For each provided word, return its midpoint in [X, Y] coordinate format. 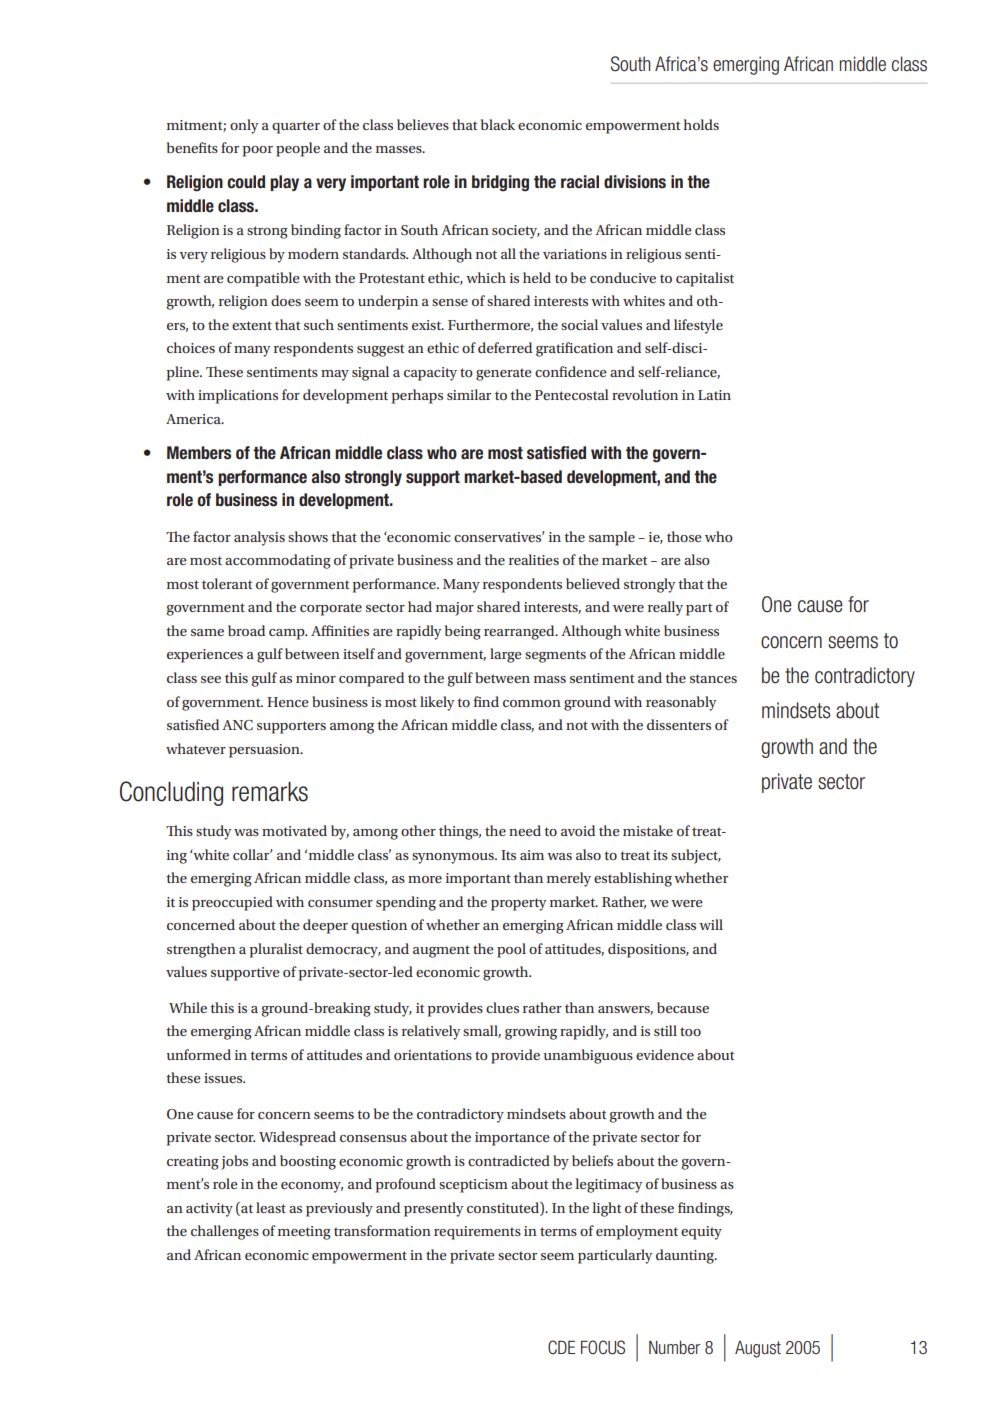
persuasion [265, 751]
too [690, 1031]
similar [469, 394]
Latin [714, 395]
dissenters [679, 724]
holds [701, 124]
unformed [199, 1054]
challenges [225, 1232]
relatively [431, 1032]
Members [199, 453]
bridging [500, 183]
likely [437, 703]
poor [258, 151]
